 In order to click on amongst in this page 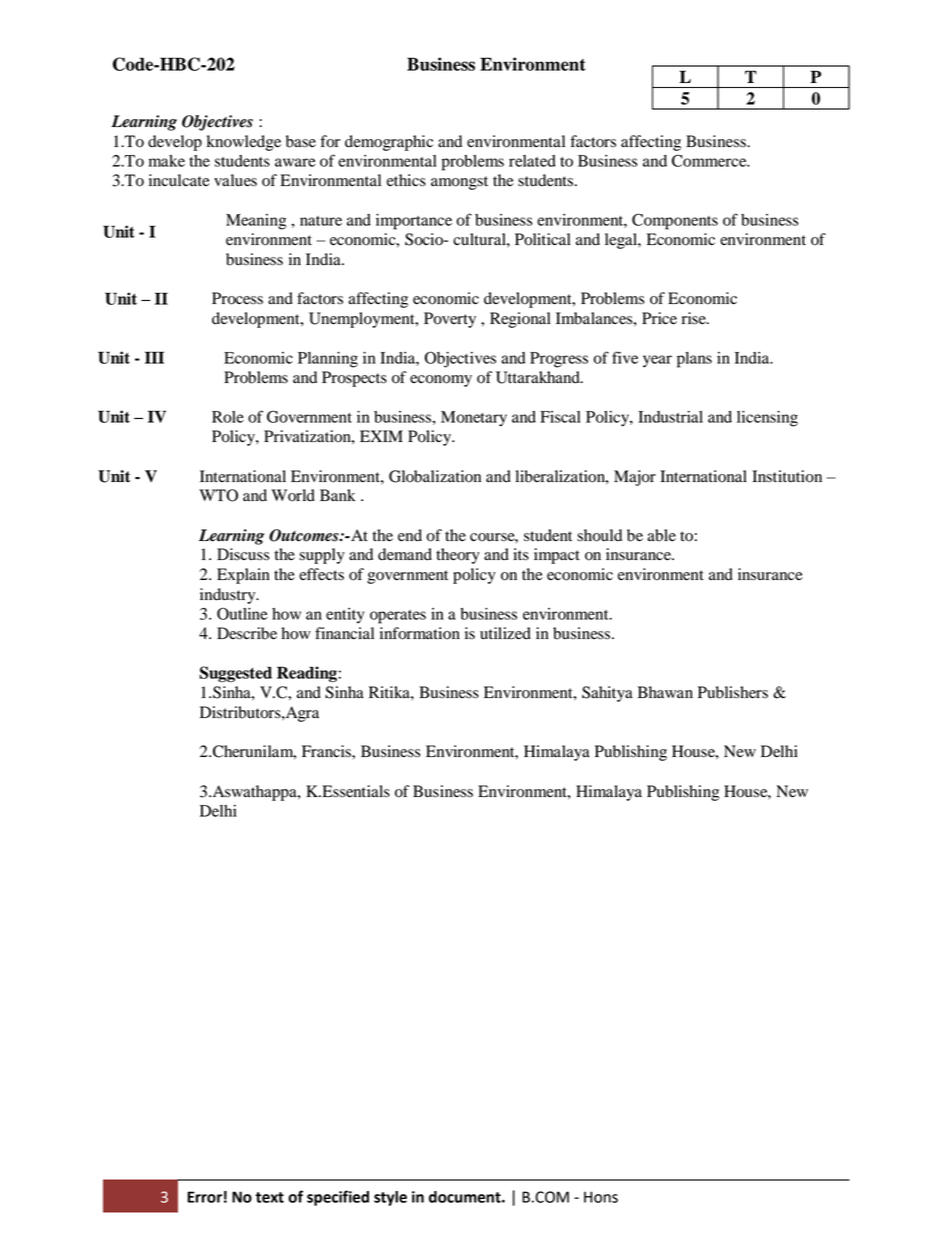, I will do `click(459, 183)`.
